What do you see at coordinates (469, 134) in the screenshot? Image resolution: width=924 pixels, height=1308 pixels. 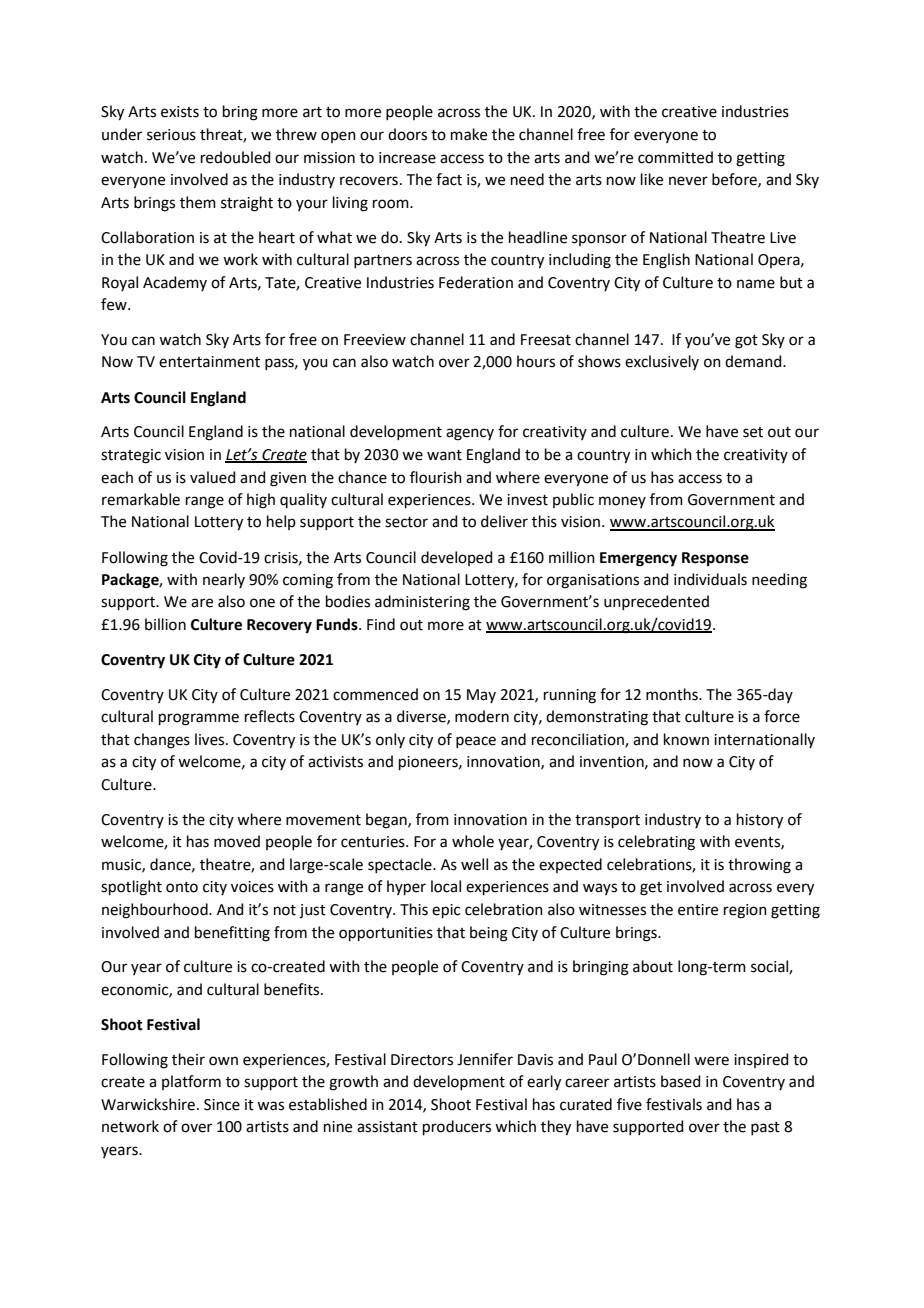 I see `make` at bounding box center [469, 134].
